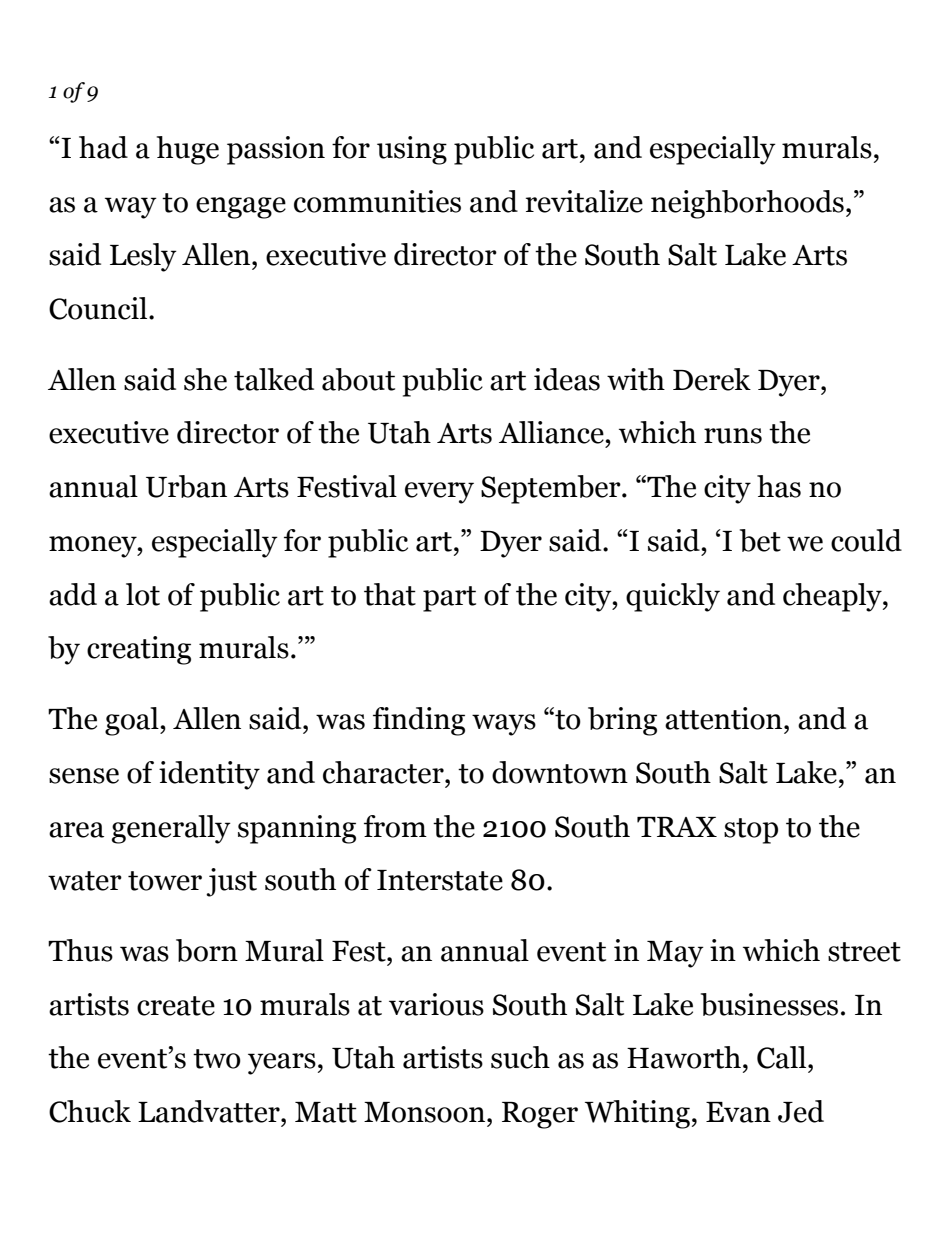 The width and height of the image is (952, 1245). Describe the element at coordinates (440, 880) in the image. I see `Interstate` at that location.
